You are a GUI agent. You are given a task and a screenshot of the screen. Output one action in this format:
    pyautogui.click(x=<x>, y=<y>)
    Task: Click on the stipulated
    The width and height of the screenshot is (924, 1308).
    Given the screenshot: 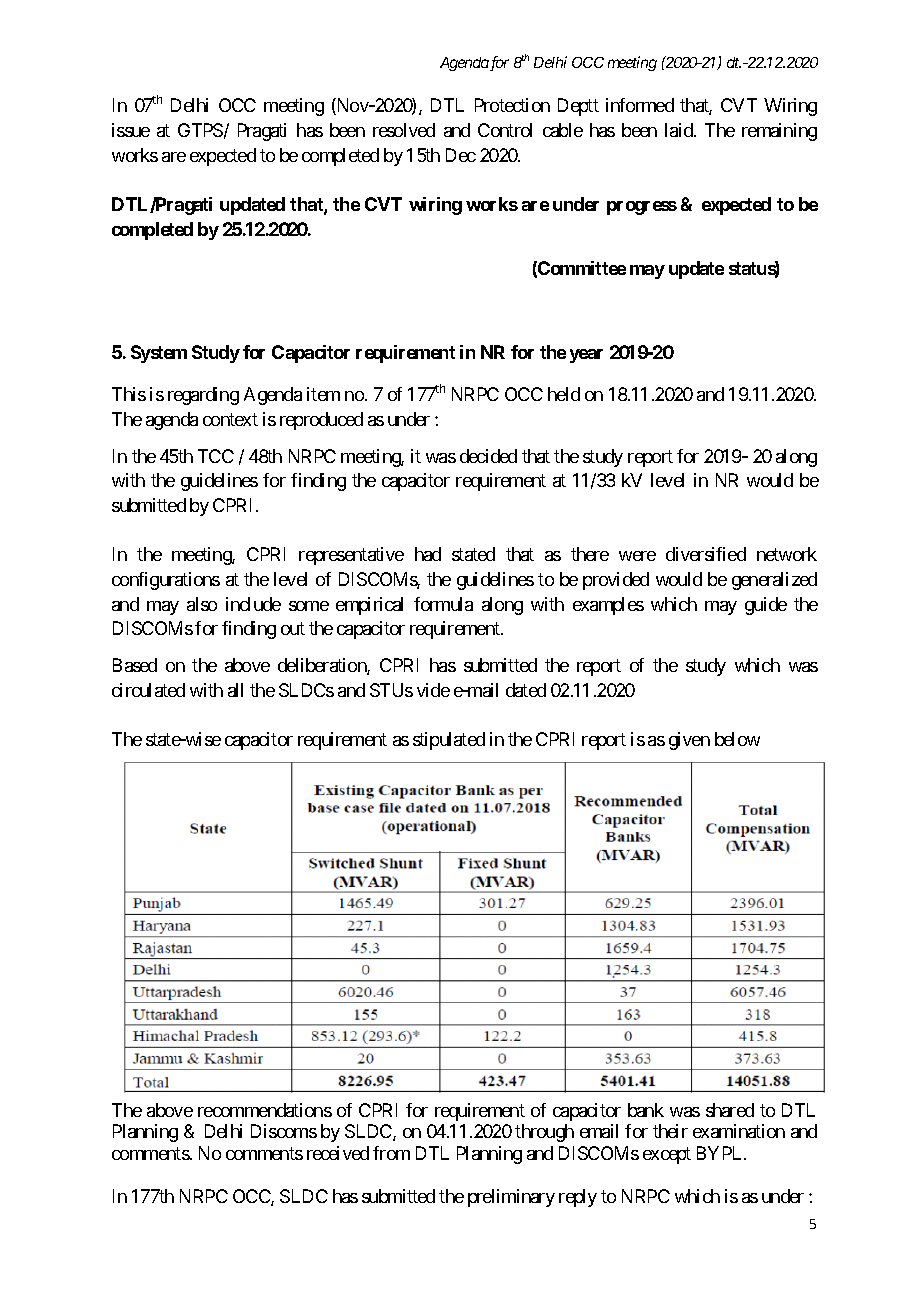 What is the action you would take?
    pyautogui.click(x=449, y=741)
